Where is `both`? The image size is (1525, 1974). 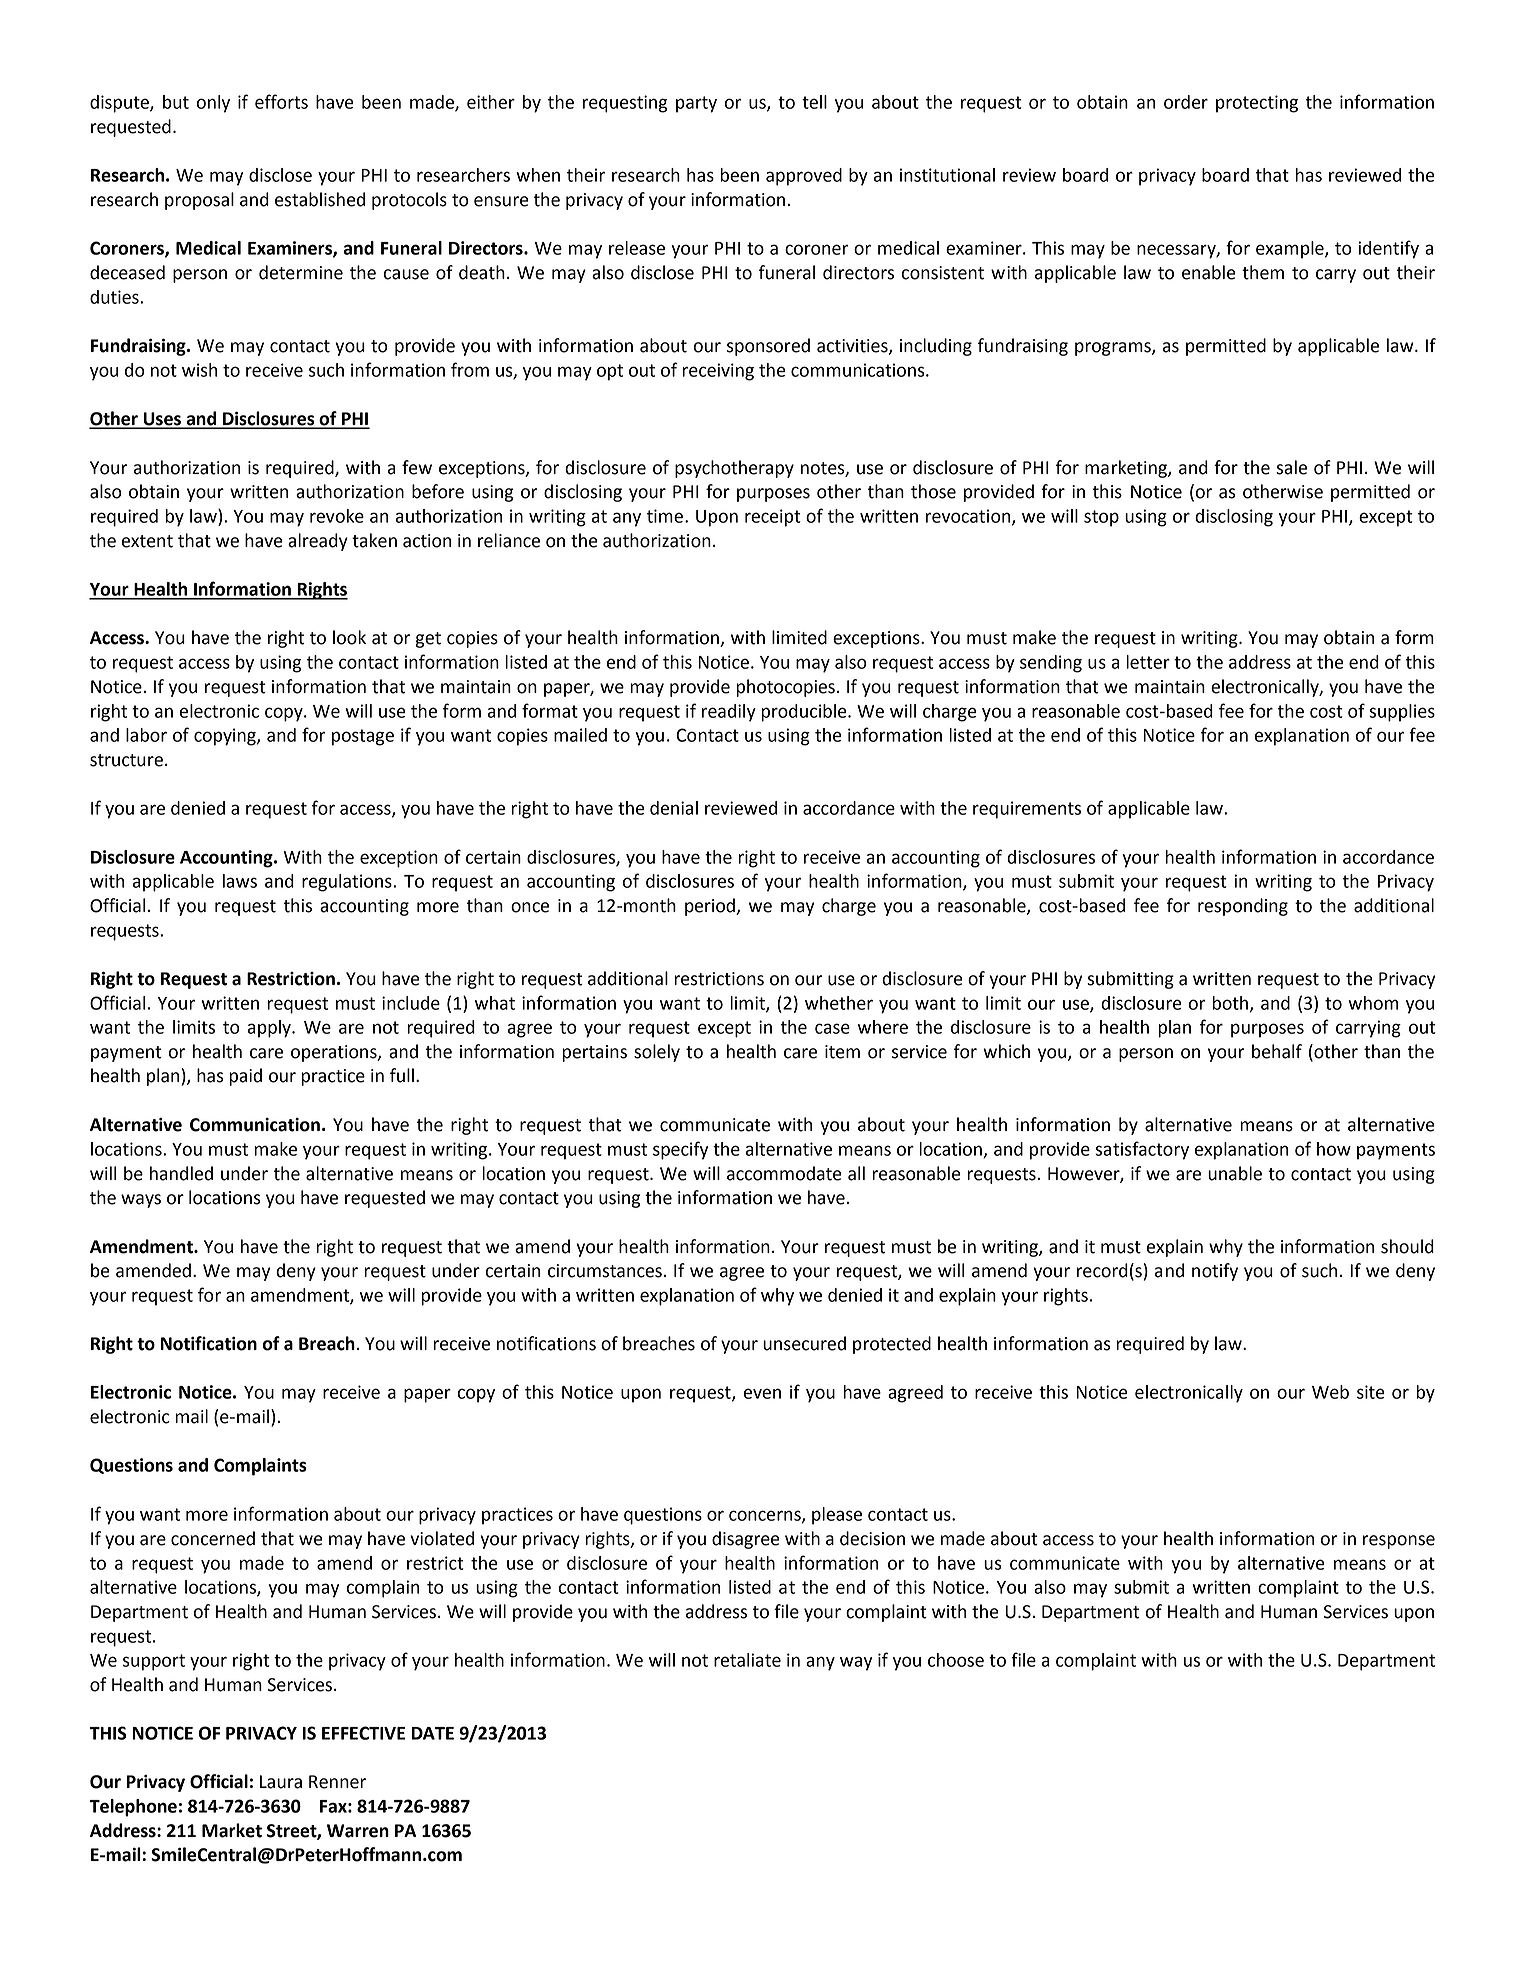 both is located at coordinates (1230, 1003).
